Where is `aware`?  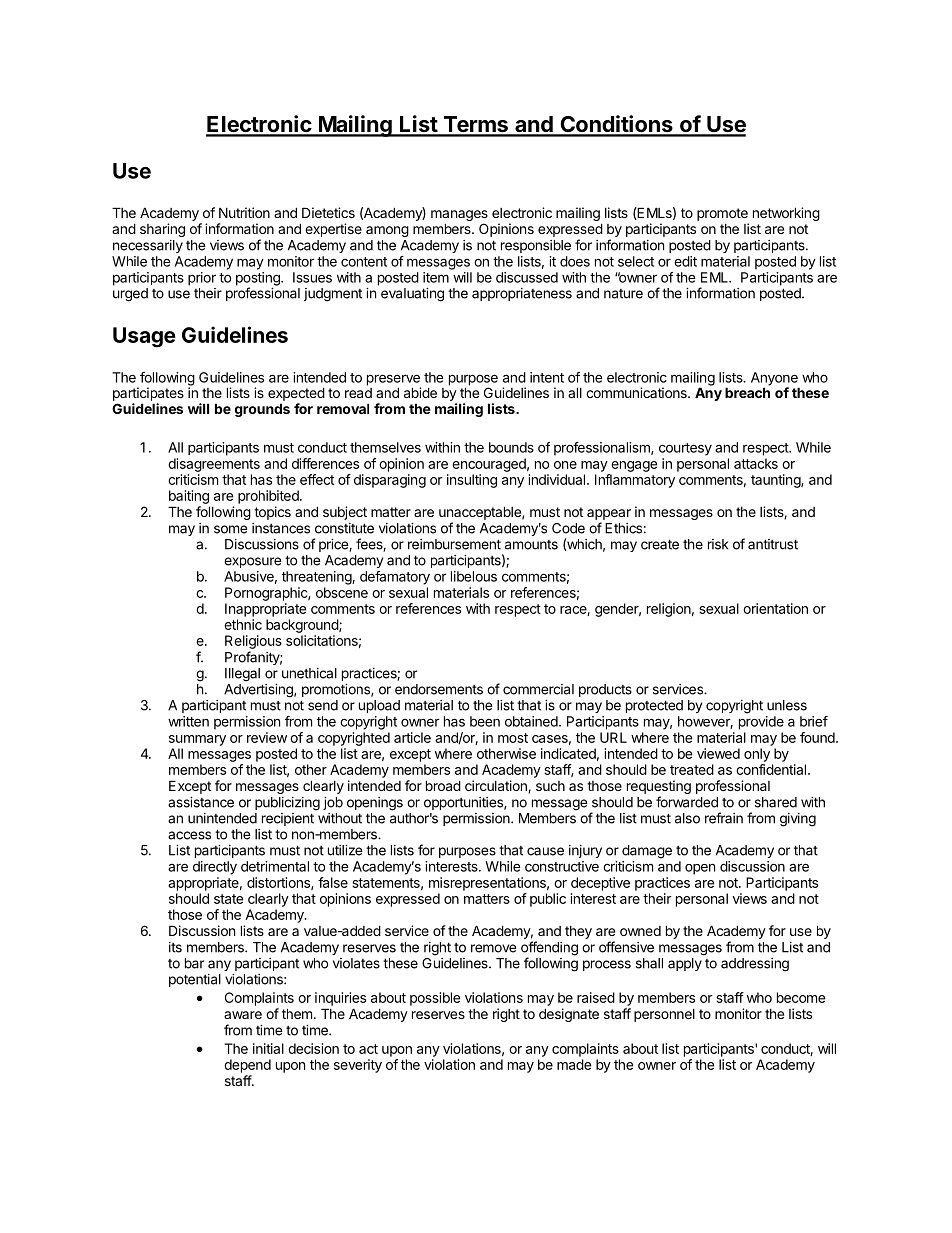
aware is located at coordinates (243, 1015).
